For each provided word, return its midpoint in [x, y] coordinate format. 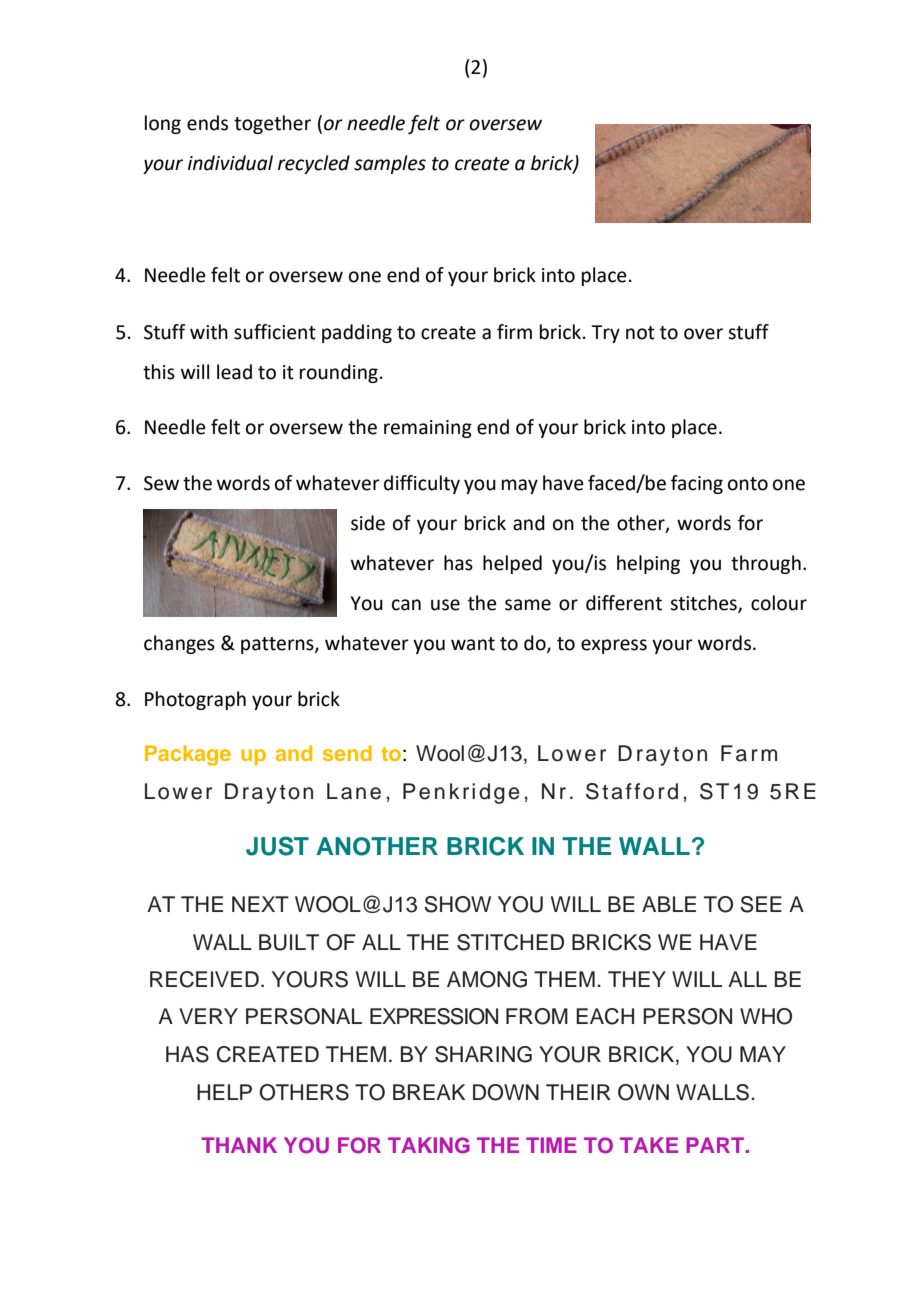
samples [390, 164]
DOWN [506, 1092]
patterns [278, 645]
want [473, 644]
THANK [239, 1145]
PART [716, 1145]
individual [230, 163]
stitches [704, 604]
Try [605, 334]
